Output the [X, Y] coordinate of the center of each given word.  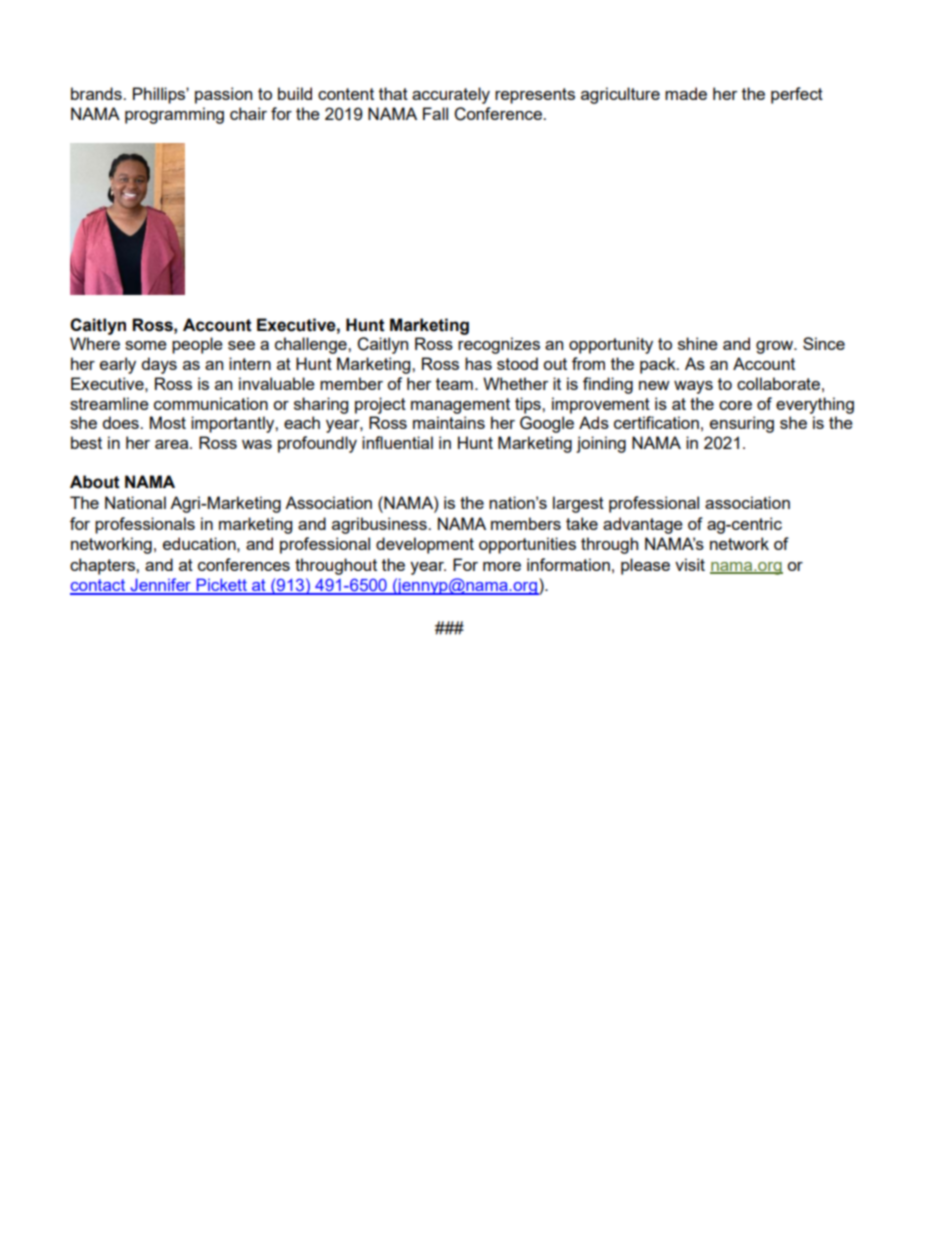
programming [174, 115]
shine [698, 343]
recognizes [499, 345]
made [686, 93]
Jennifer [160, 586]
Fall [435, 113]
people [197, 345]
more [502, 566]
